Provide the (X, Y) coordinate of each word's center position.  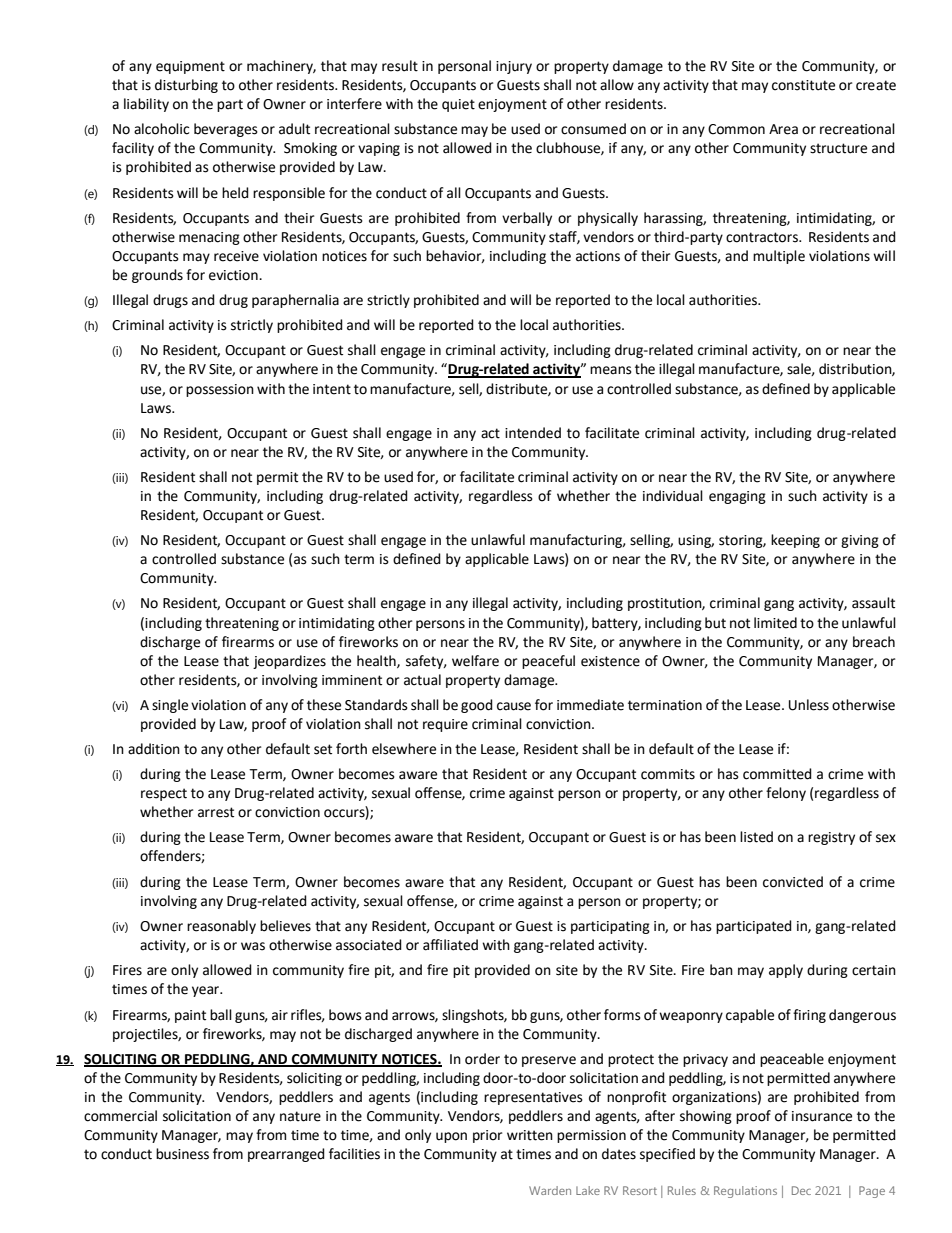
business (182, 1154)
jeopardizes (289, 662)
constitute (803, 85)
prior (487, 1136)
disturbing (186, 86)
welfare (475, 661)
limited (775, 623)
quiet (458, 105)
